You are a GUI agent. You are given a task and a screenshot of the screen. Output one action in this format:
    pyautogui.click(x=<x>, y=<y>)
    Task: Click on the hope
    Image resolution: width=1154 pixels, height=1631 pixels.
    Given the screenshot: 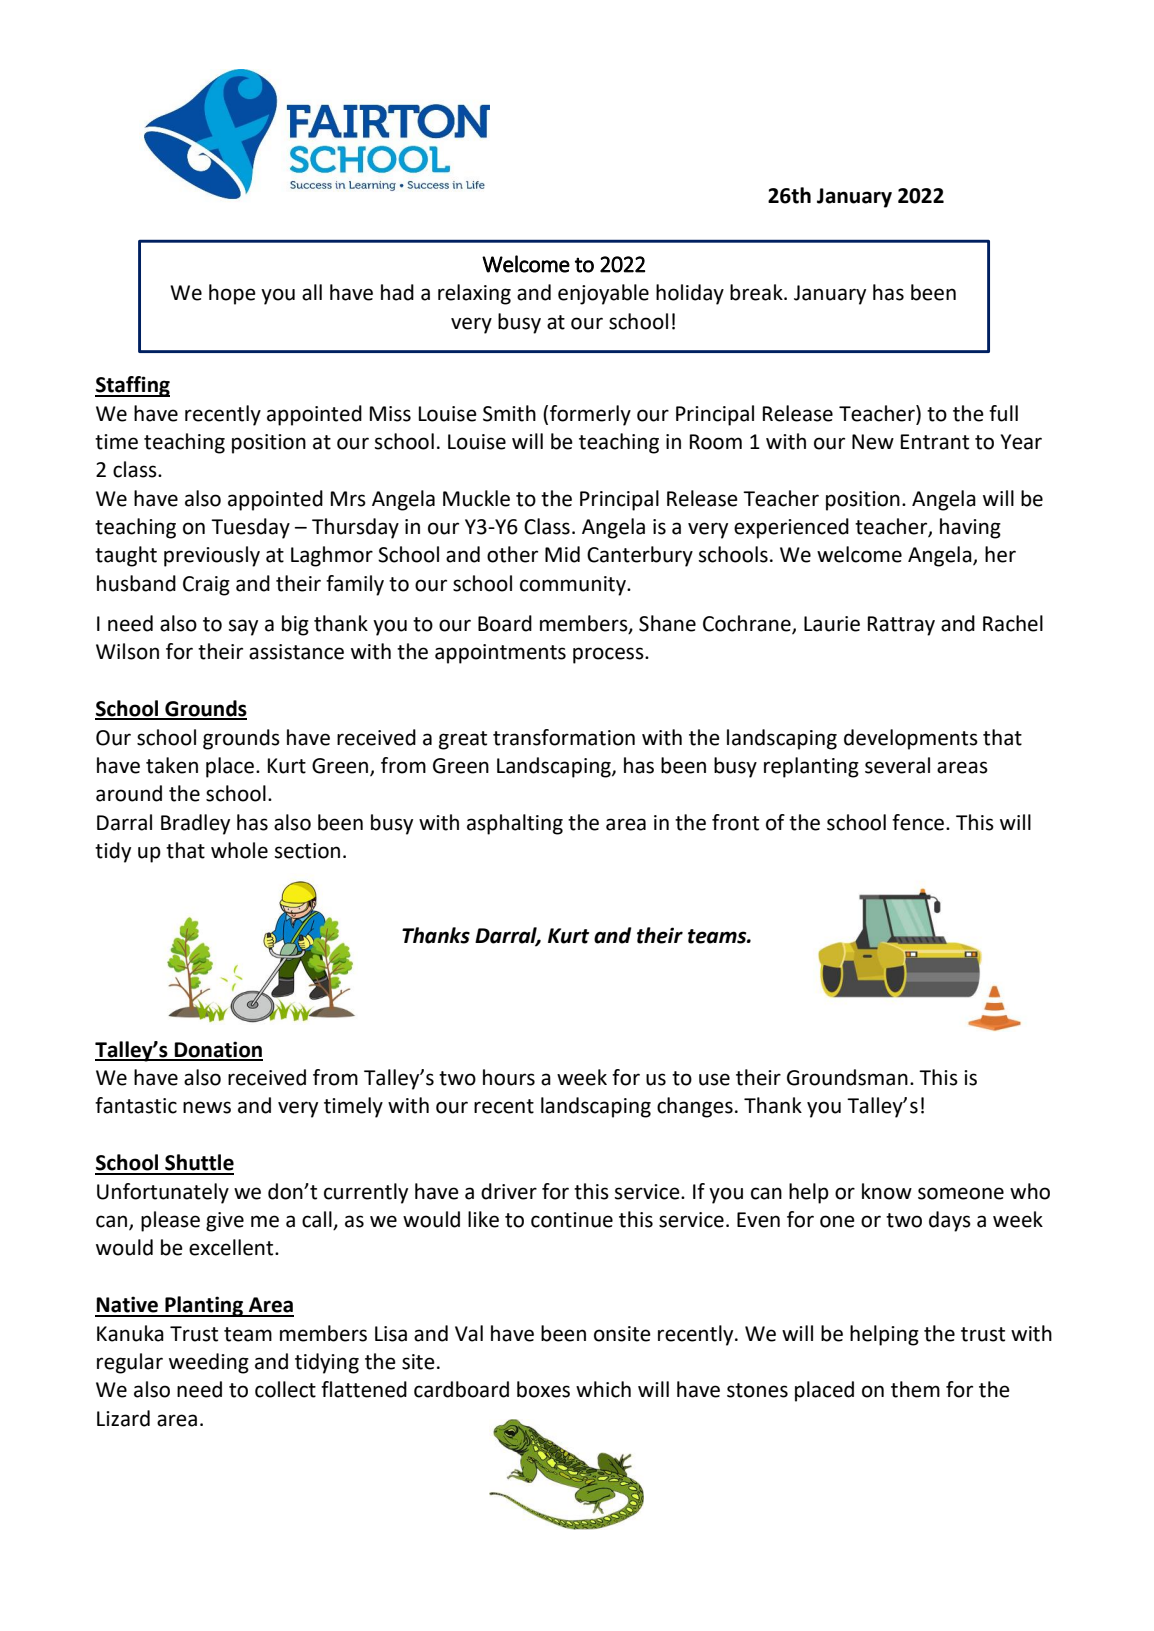 What is the action you would take?
    pyautogui.click(x=232, y=294)
